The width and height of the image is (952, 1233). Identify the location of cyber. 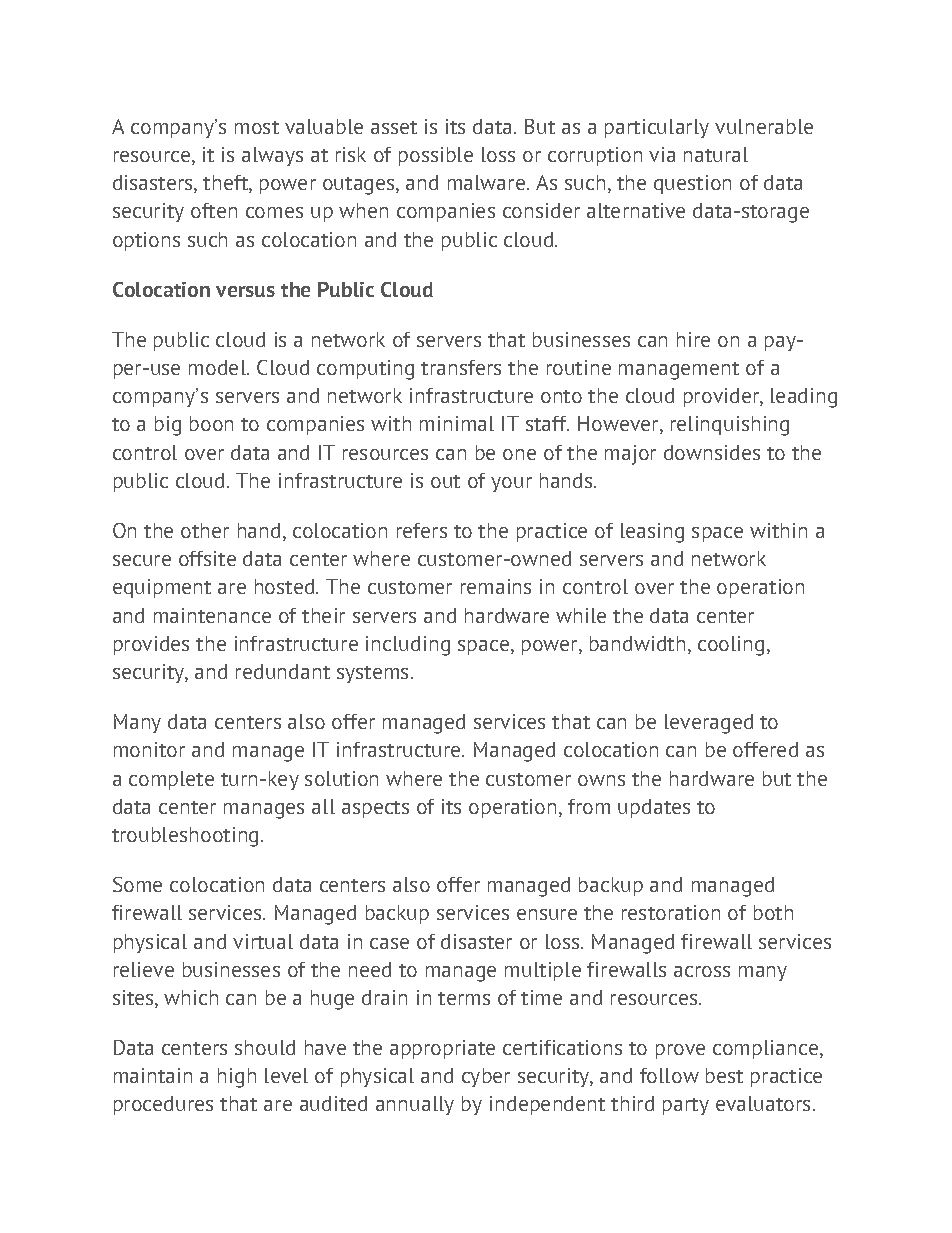
(486, 1077).
